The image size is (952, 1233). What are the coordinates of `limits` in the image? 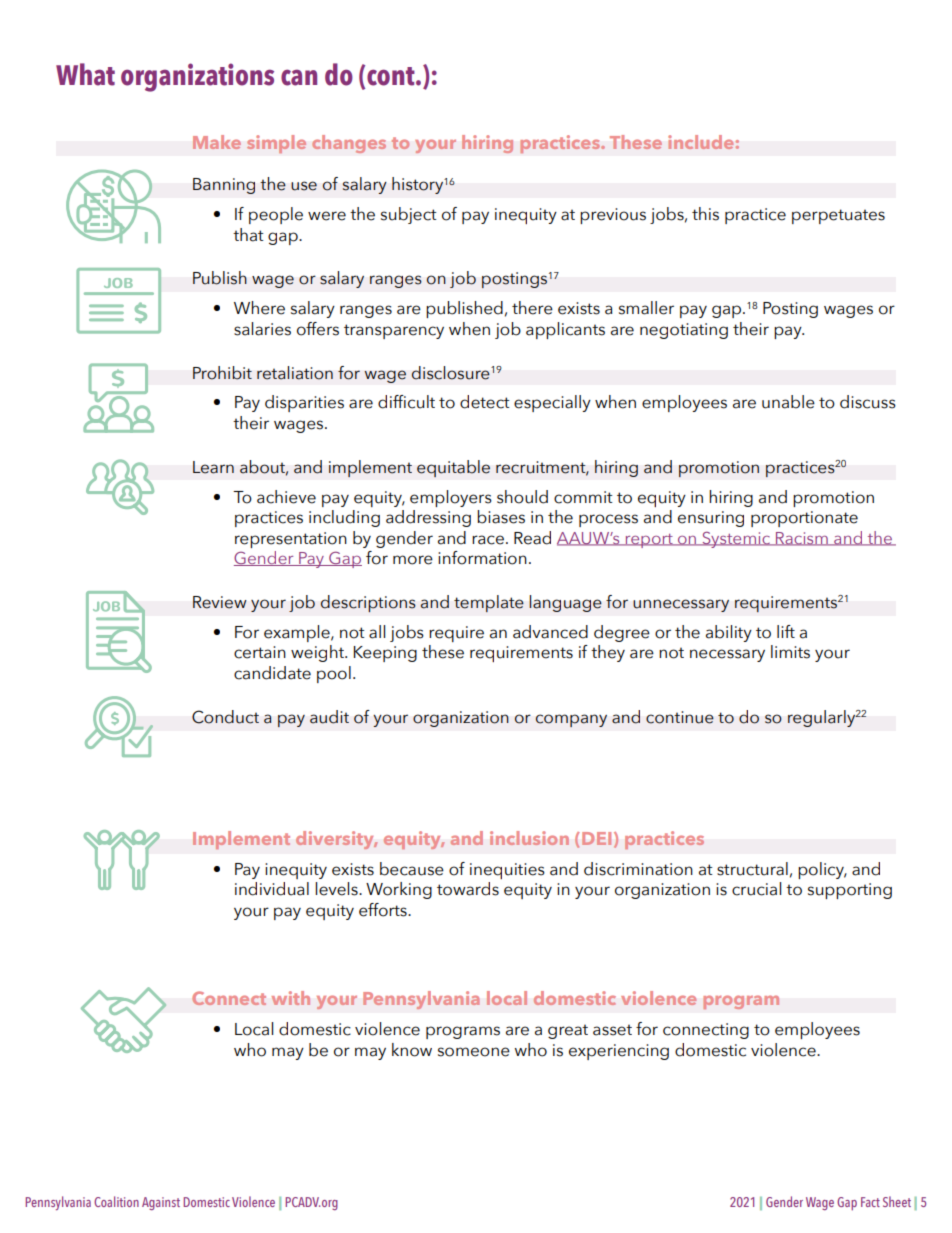 It's located at (790, 652).
